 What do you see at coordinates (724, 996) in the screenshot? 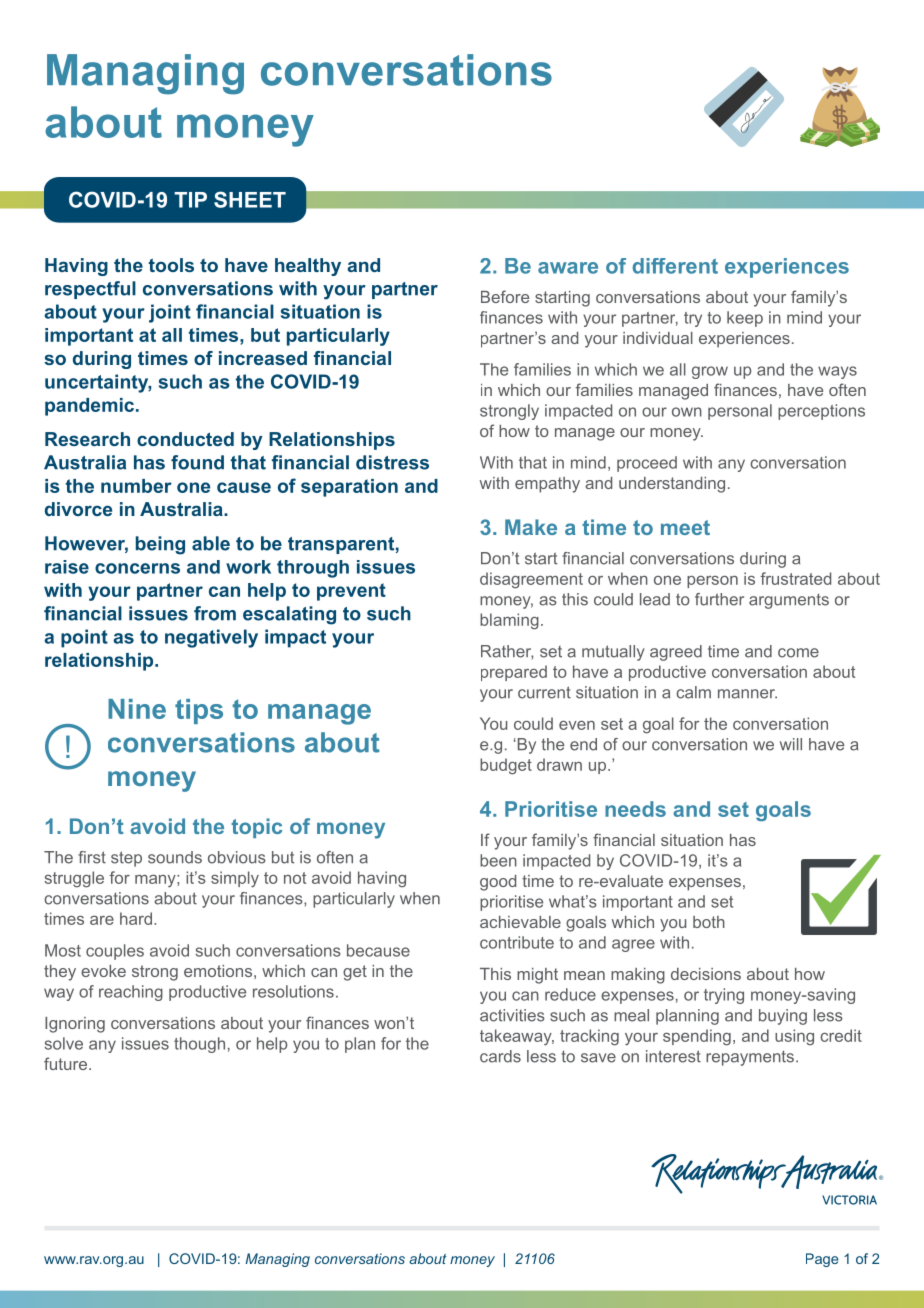
I see `trying` at bounding box center [724, 996].
